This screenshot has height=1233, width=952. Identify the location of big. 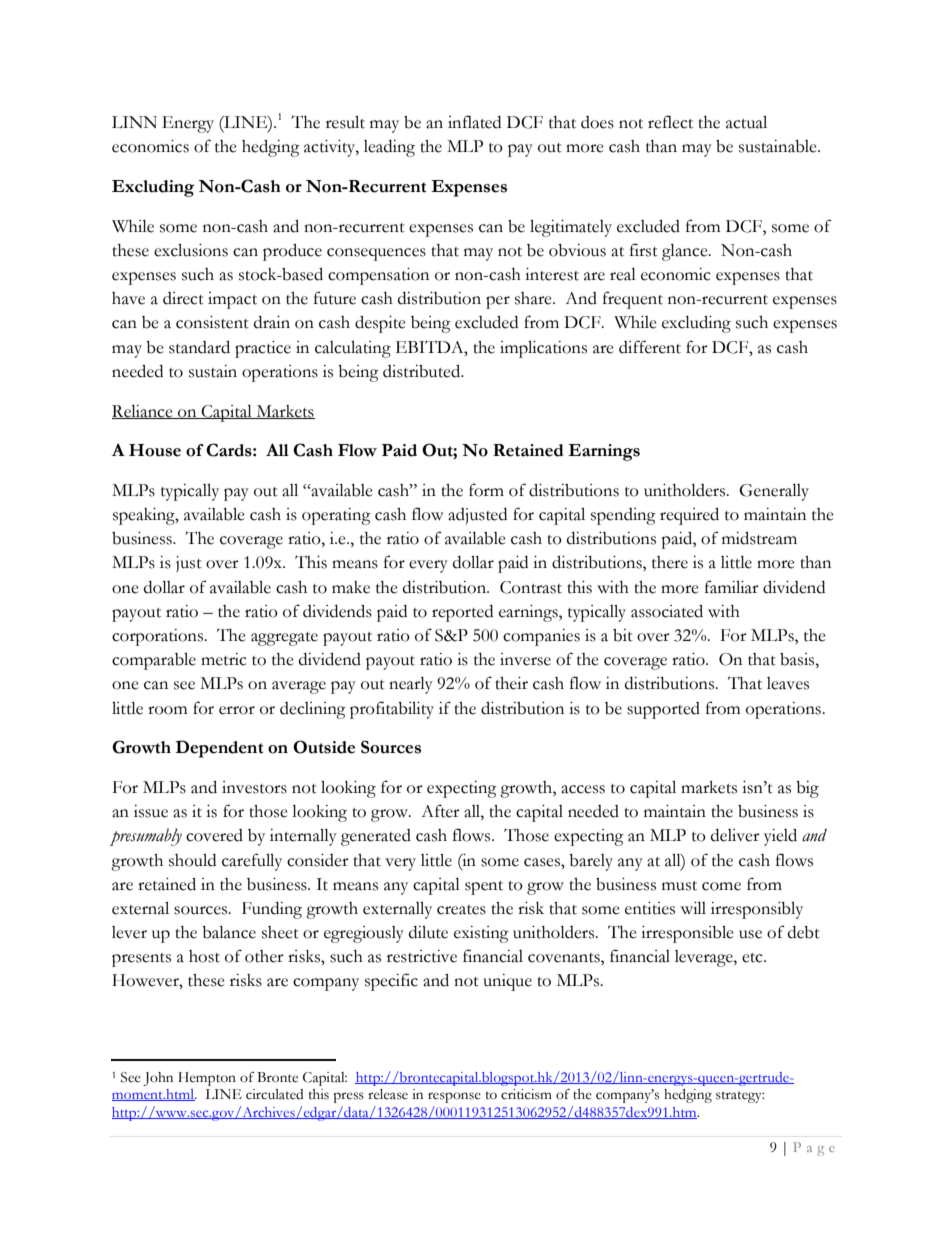
(807, 789).
